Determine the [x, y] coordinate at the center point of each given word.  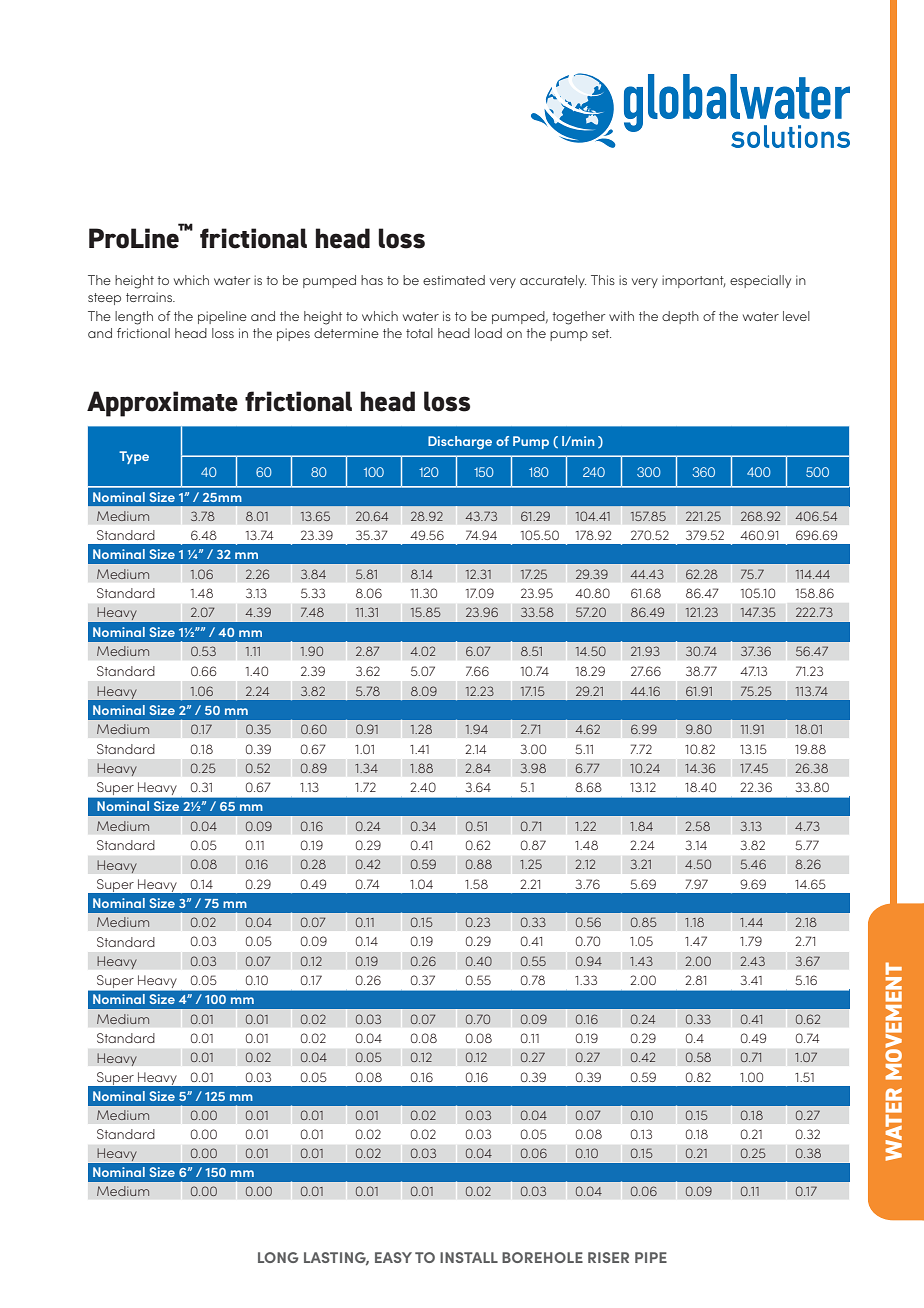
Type [134, 457]
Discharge [460, 443]
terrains [150, 297]
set [601, 333]
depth [680, 317]
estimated [454, 280]
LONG [278, 1257]
